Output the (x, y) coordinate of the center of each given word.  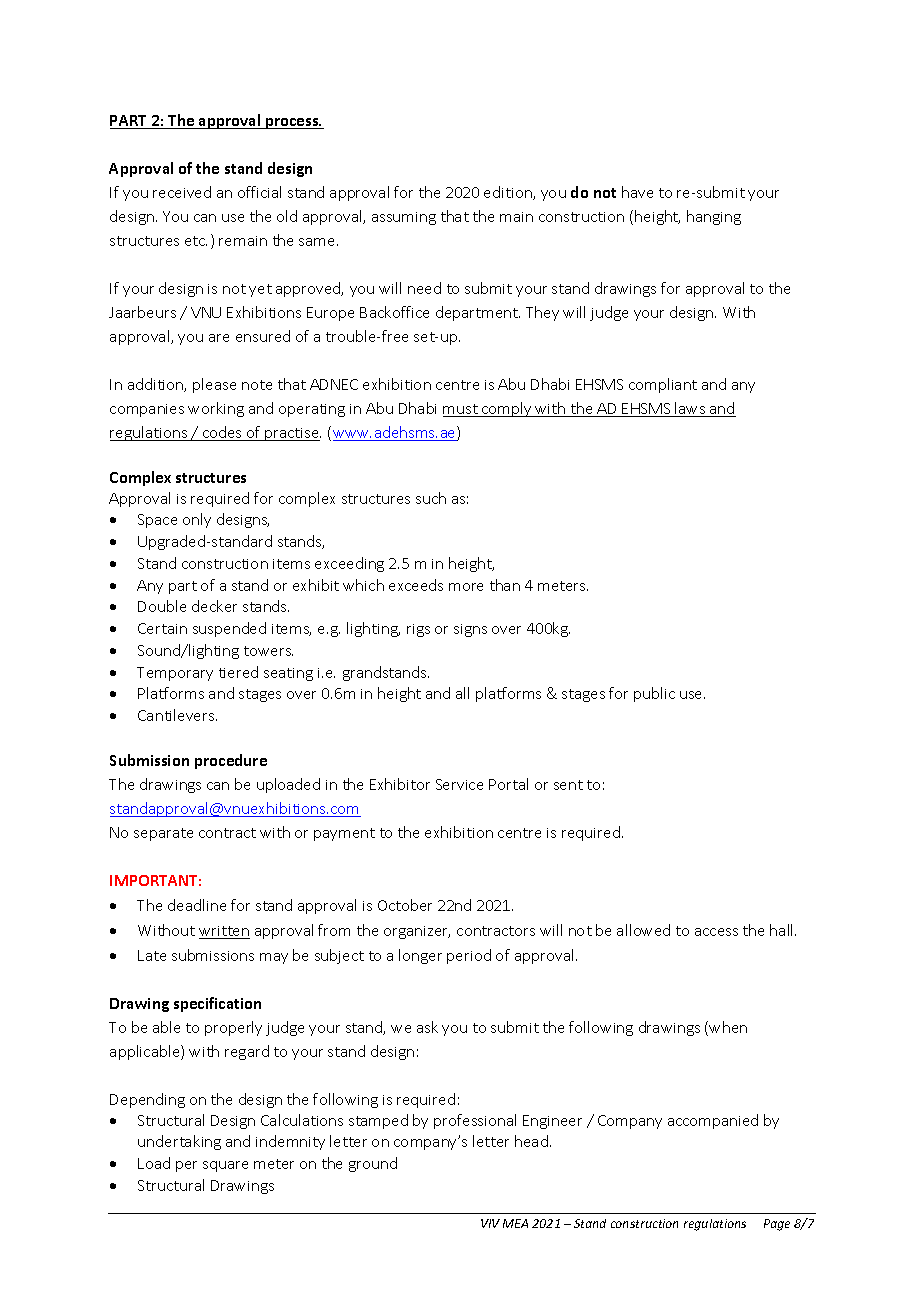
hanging (714, 217)
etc (196, 241)
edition (509, 193)
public (654, 694)
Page (777, 1225)
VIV (490, 1223)
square (225, 1166)
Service (459, 784)
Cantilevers (177, 715)
